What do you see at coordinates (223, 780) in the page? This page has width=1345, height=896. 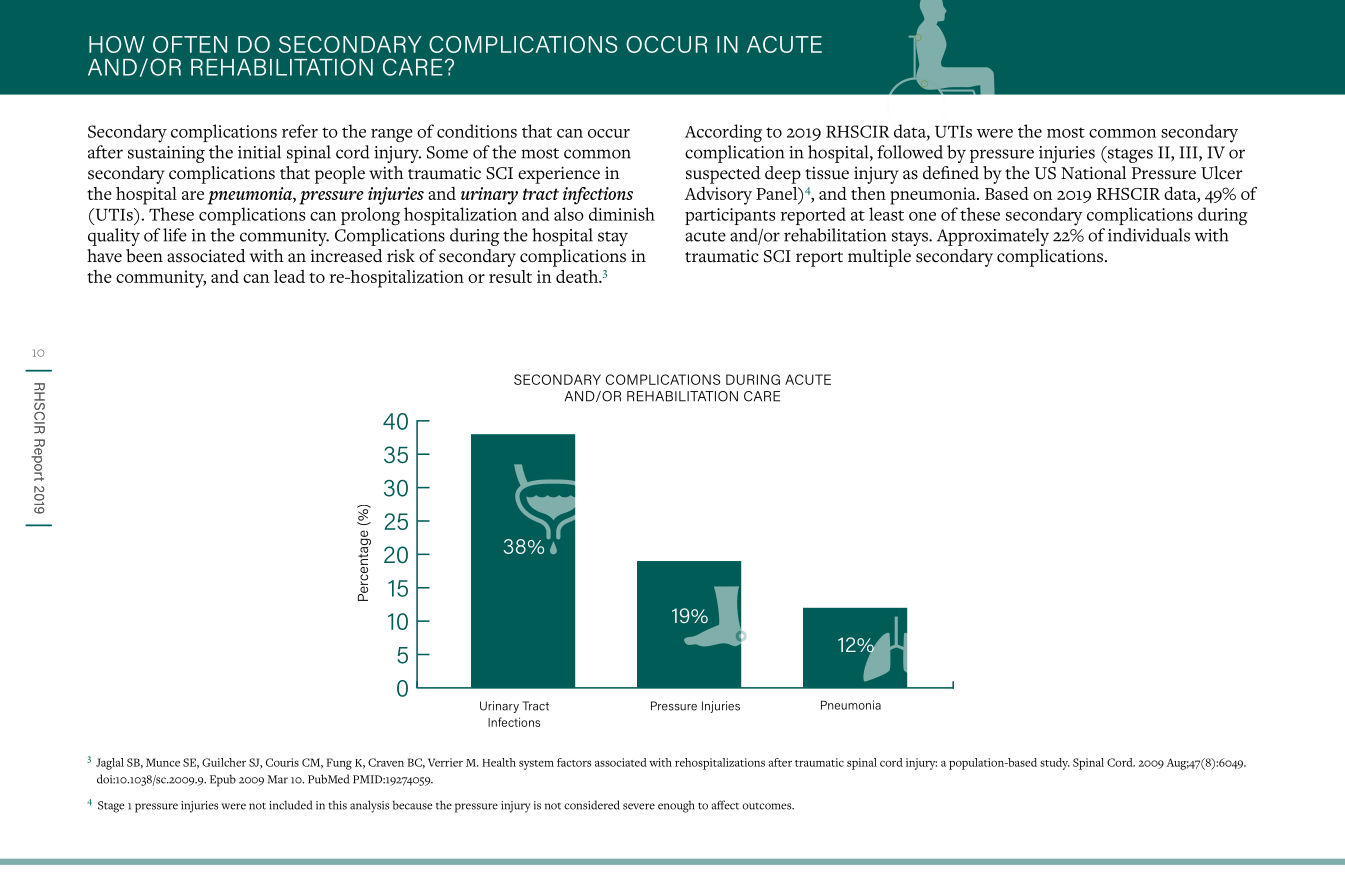 I see `Epub` at bounding box center [223, 780].
